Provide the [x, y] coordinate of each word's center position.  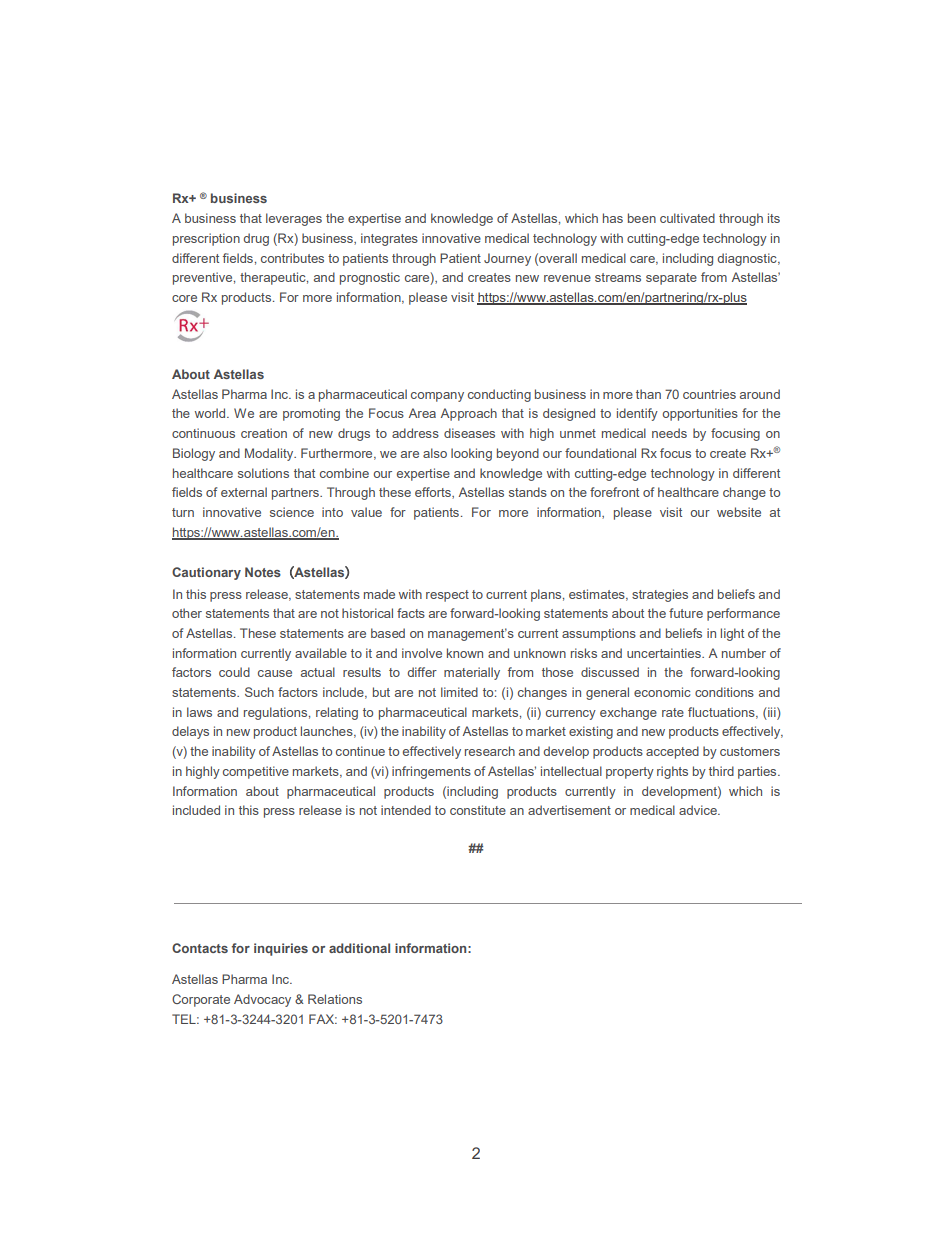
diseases [469, 433]
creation [264, 433]
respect [447, 596]
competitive [256, 772]
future [686, 613]
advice [699, 810]
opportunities [700, 414]
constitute [478, 810]
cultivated [687, 218]
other [187, 613]
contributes [292, 258]
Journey [507, 259]
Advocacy [262, 1000]
